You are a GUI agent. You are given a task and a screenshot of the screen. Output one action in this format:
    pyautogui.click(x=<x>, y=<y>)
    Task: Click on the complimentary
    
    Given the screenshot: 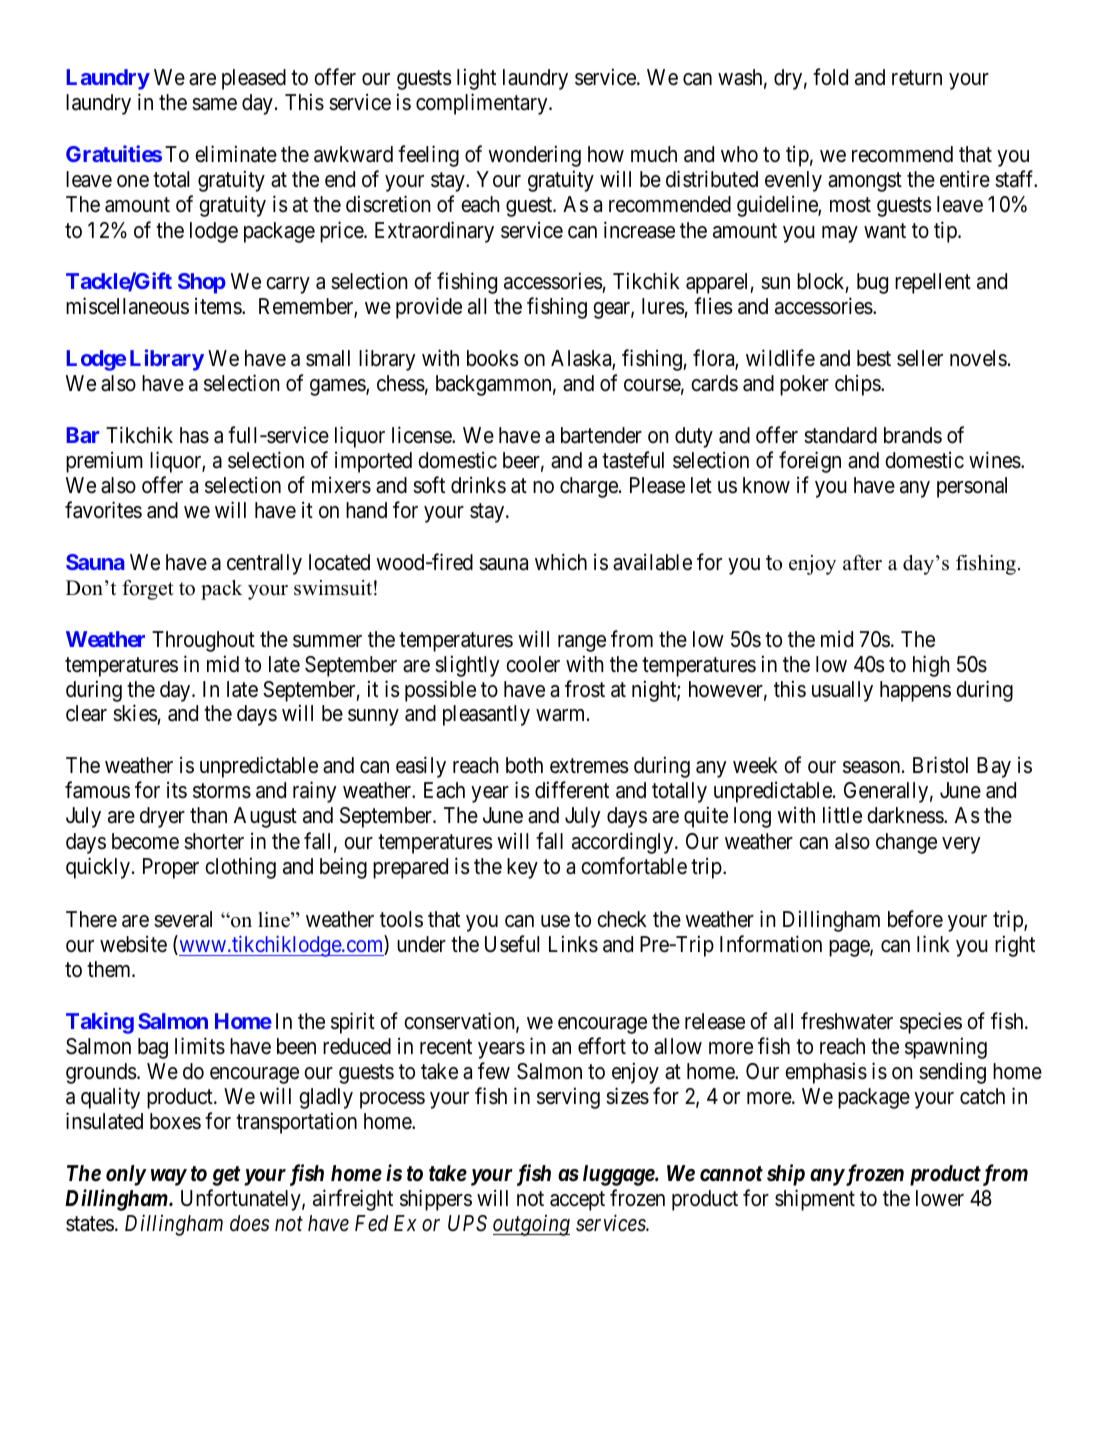 What is the action you would take?
    pyautogui.click(x=483, y=104)
